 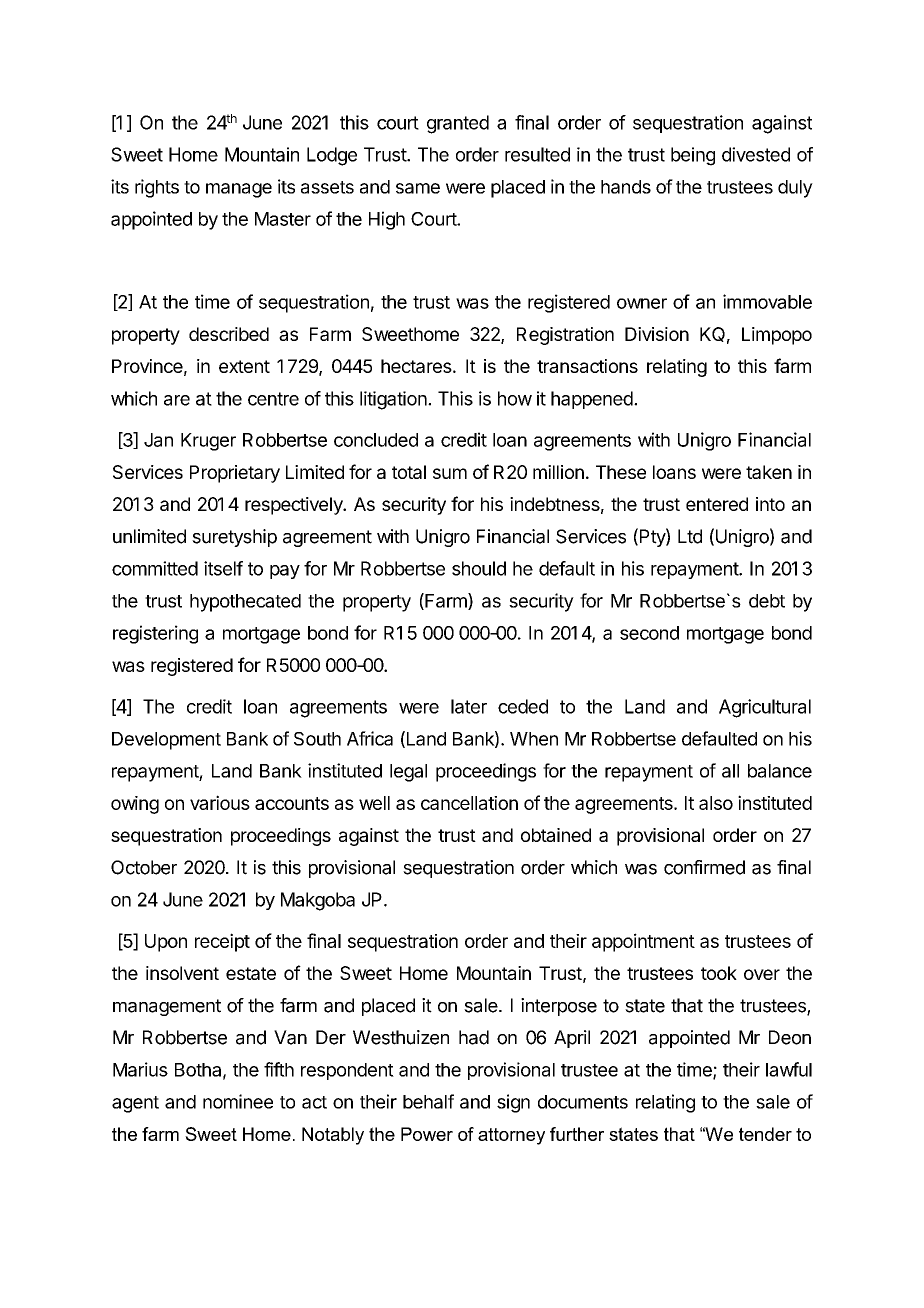 I want to click on nominee, so click(x=238, y=1101).
